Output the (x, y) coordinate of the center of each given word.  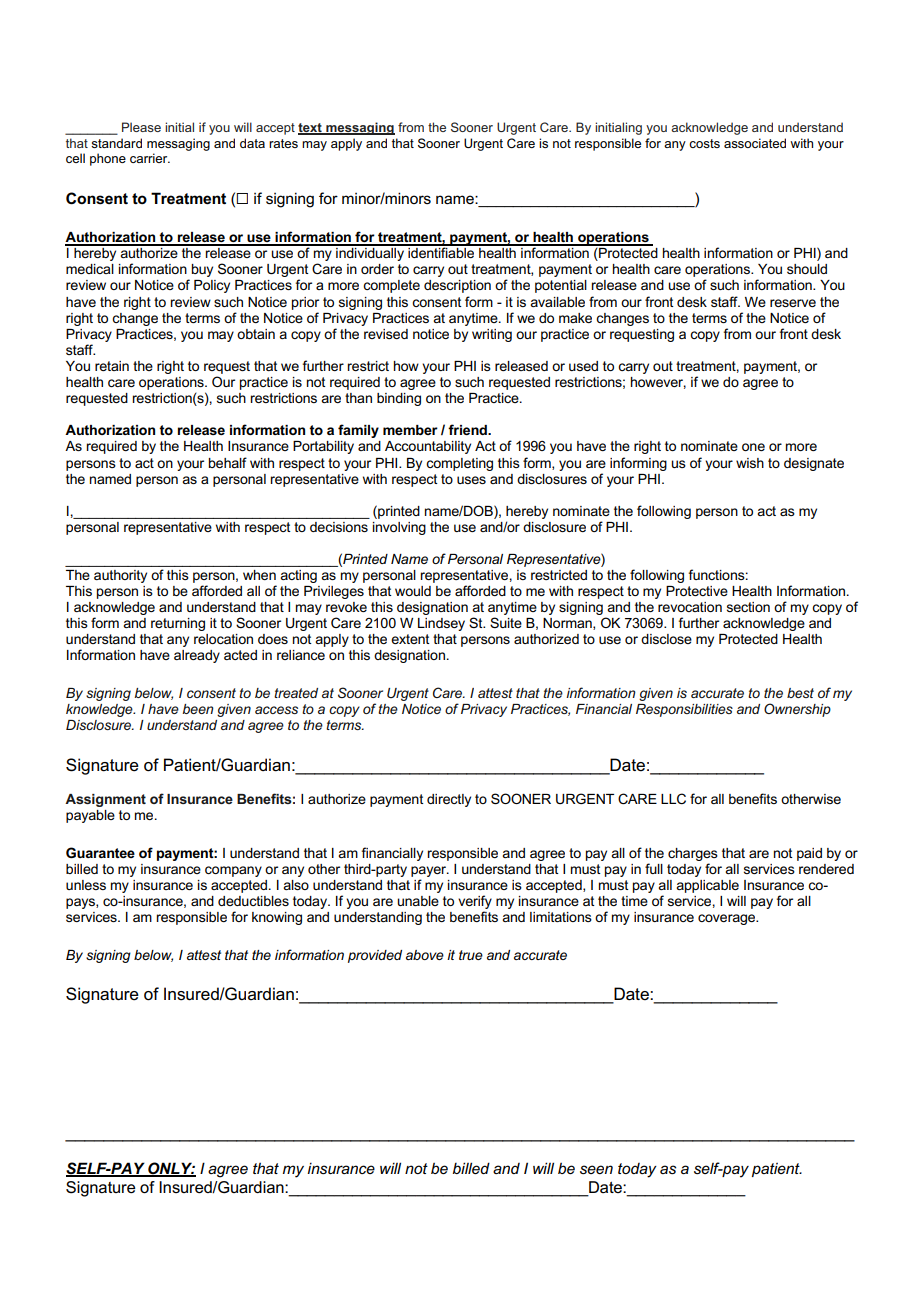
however (658, 383)
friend (468, 429)
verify (475, 902)
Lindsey (441, 624)
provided (375, 956)
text (311, 129)
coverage (728, 919)
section (748, 607)
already (197, 656)
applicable (707, 886)
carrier (150, 158)
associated (755, 143)
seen (596, 1169)
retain (112, 366)
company (233, 871)
